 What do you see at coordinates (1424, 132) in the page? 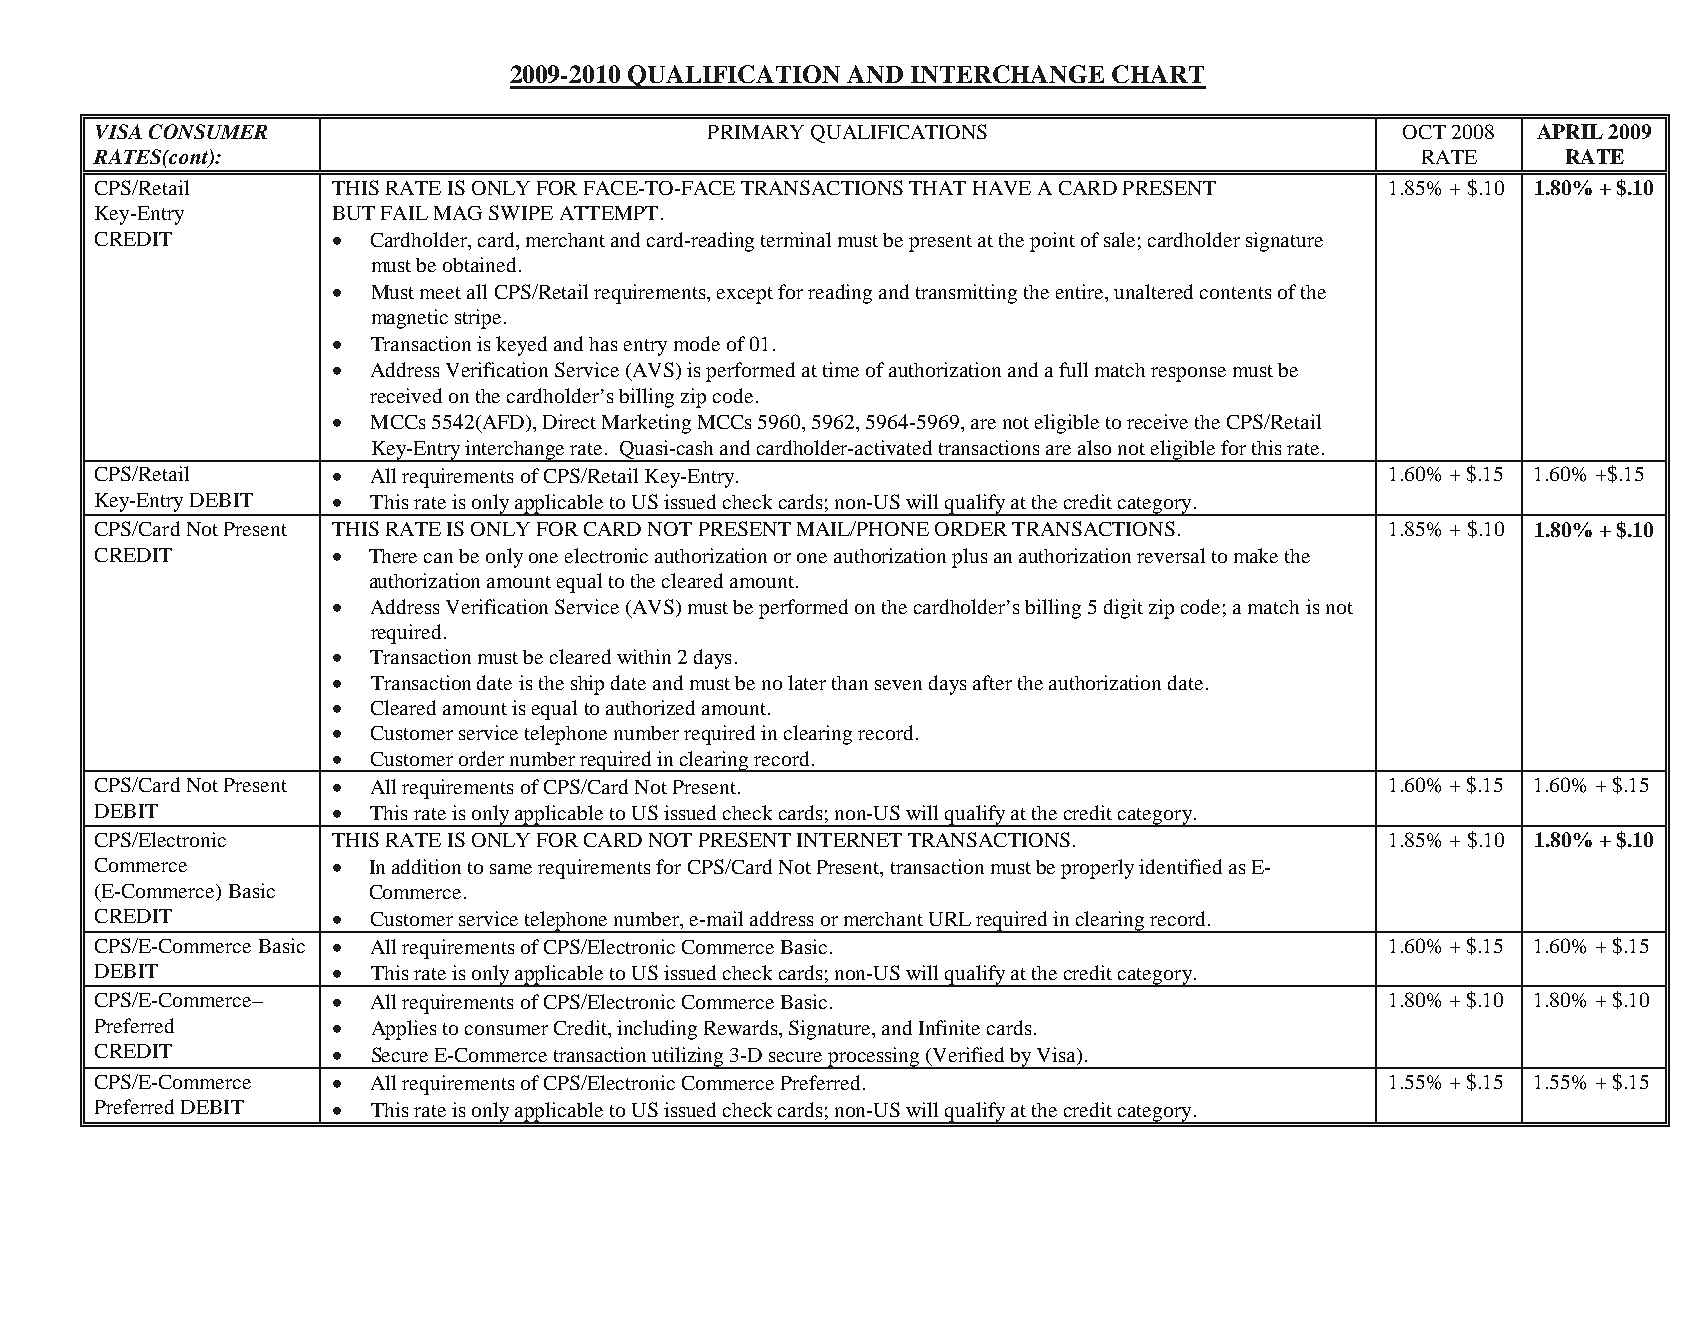
I see `OCT` at bounding box center [1424, 132].
